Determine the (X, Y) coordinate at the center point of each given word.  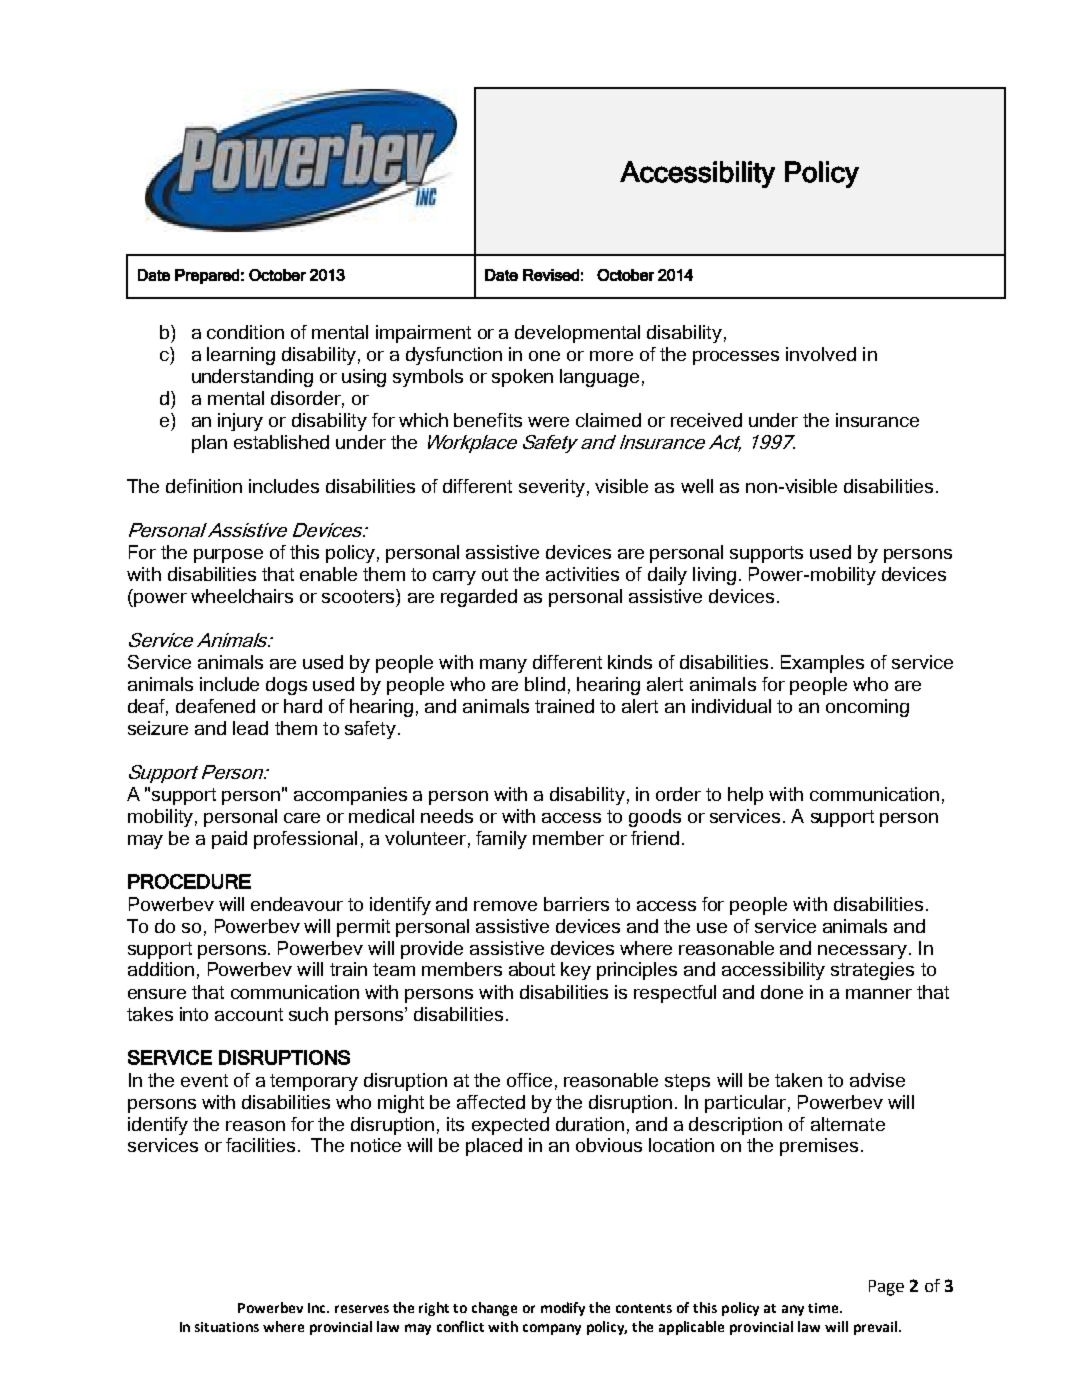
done (782, 992)
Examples (822, 664)
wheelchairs (242, 596)
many (503, 666)
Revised (551, 275)
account (249, 1014)
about (532, 969)
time (824, 1308)
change (494, 1309)
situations (227, 1327)
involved (821, 354)
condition (245, 332)
